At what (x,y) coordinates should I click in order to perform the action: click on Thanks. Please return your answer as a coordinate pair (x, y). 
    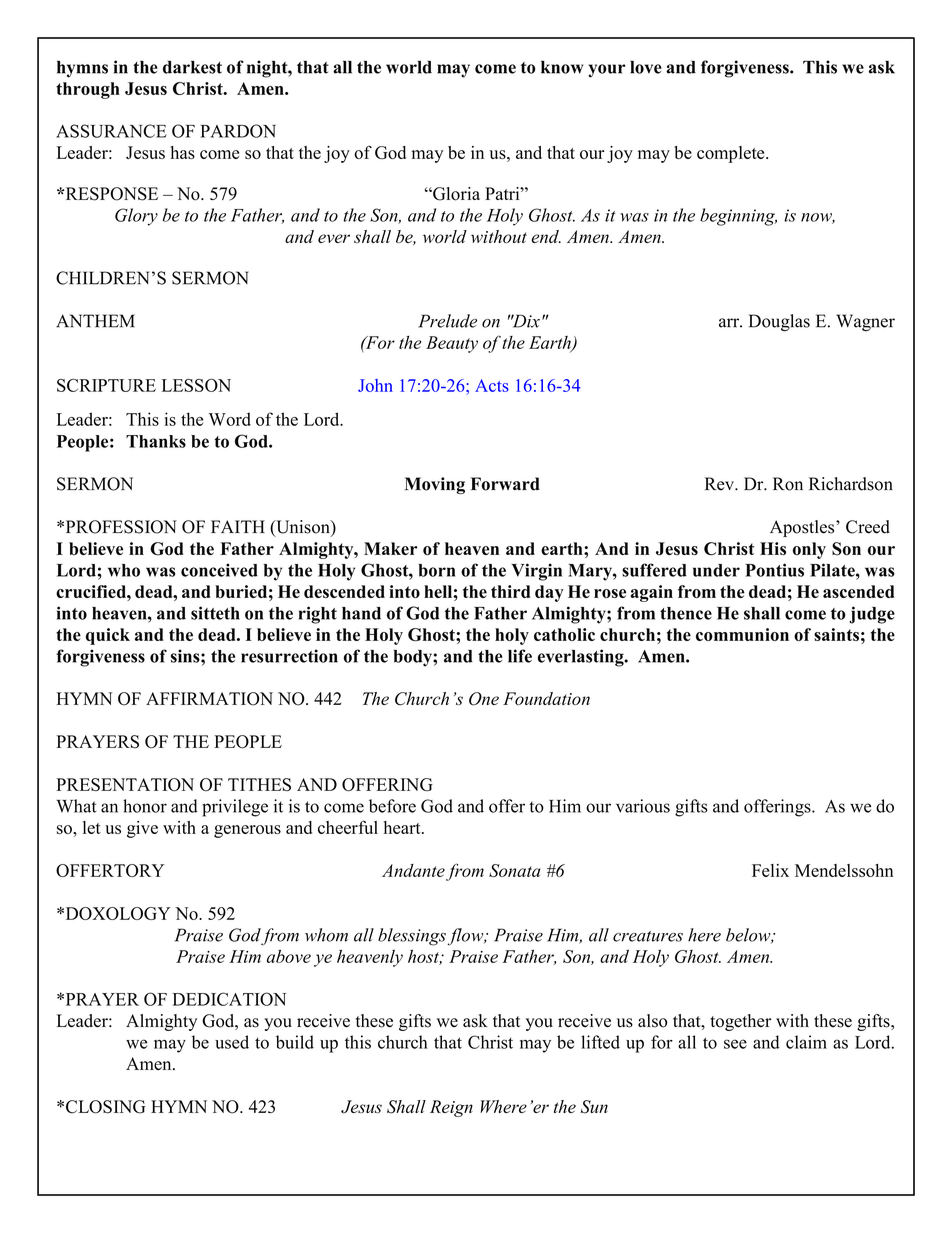
    Looking at the image, I should click on (156, 441).
